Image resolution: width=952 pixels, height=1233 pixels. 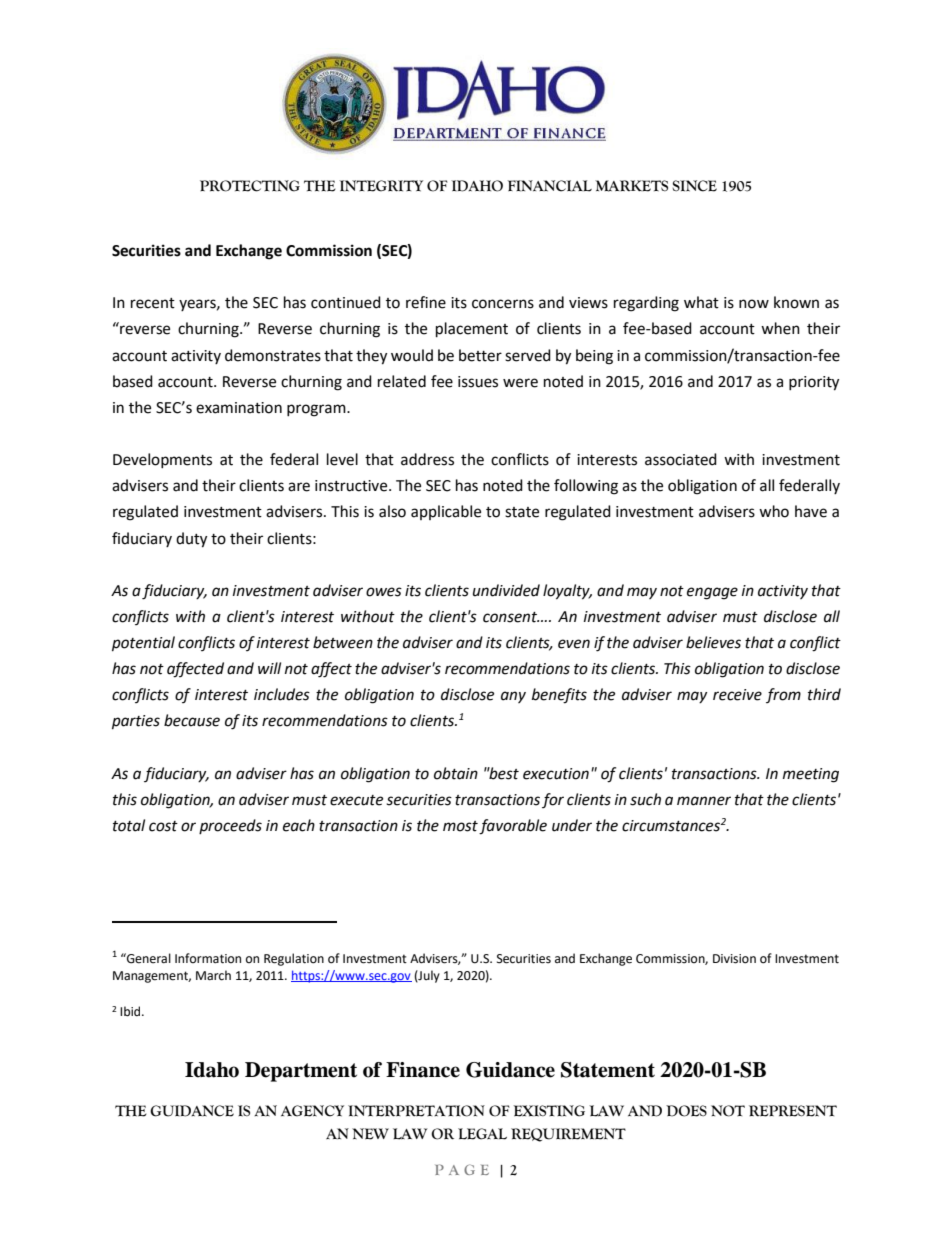 What do you see at coordinates (793, 1111) in the document?
I see `REPRESENT` at bounding box center [793, 1111].
